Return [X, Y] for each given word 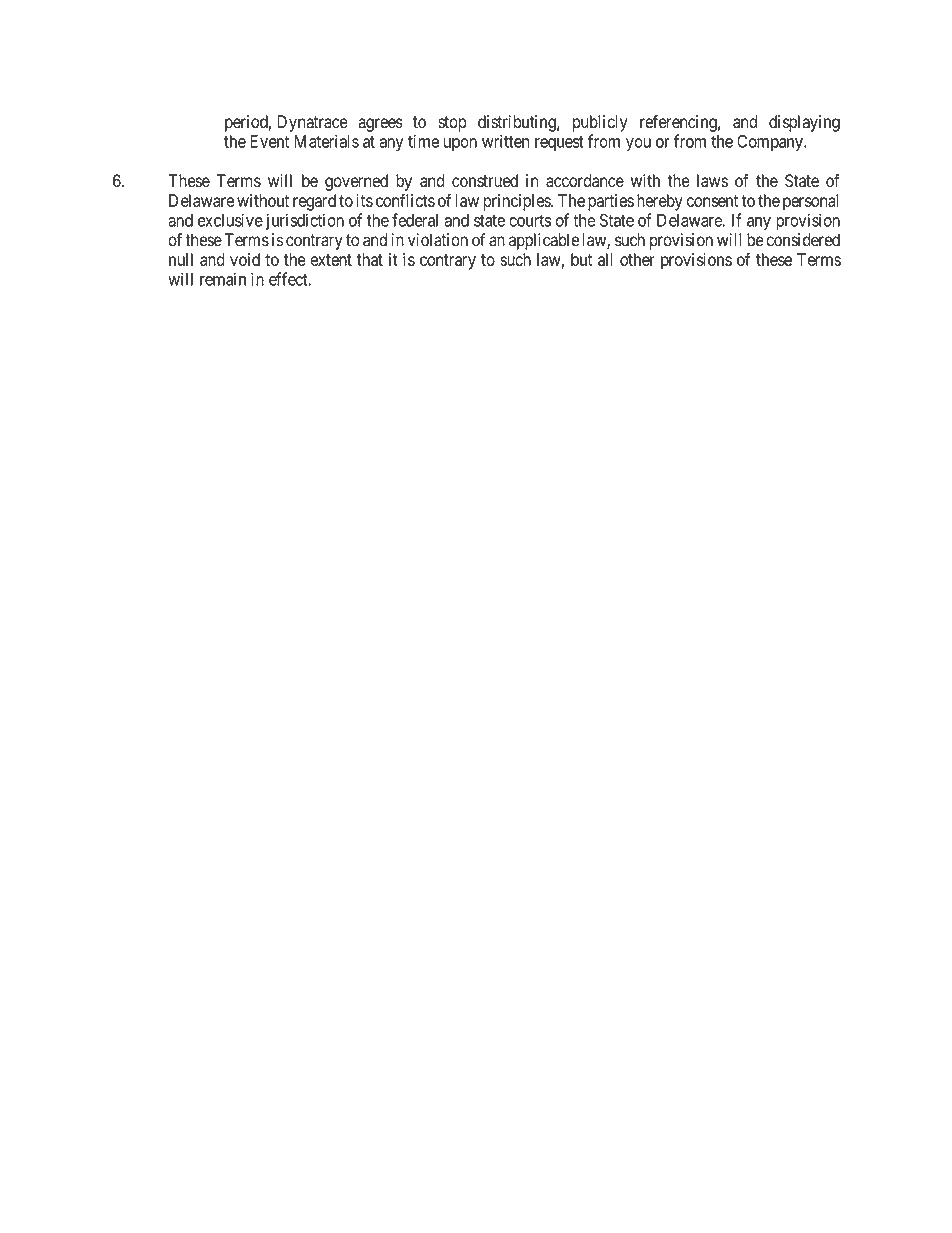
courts [530, 221]
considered [803, 240]
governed [356, 182]
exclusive [230, 220]
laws [712, 181]
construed [485, 181]
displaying [804, 123]
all [605, 259]
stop [452, 124]
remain [223, 279]
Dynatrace [312, 123]
